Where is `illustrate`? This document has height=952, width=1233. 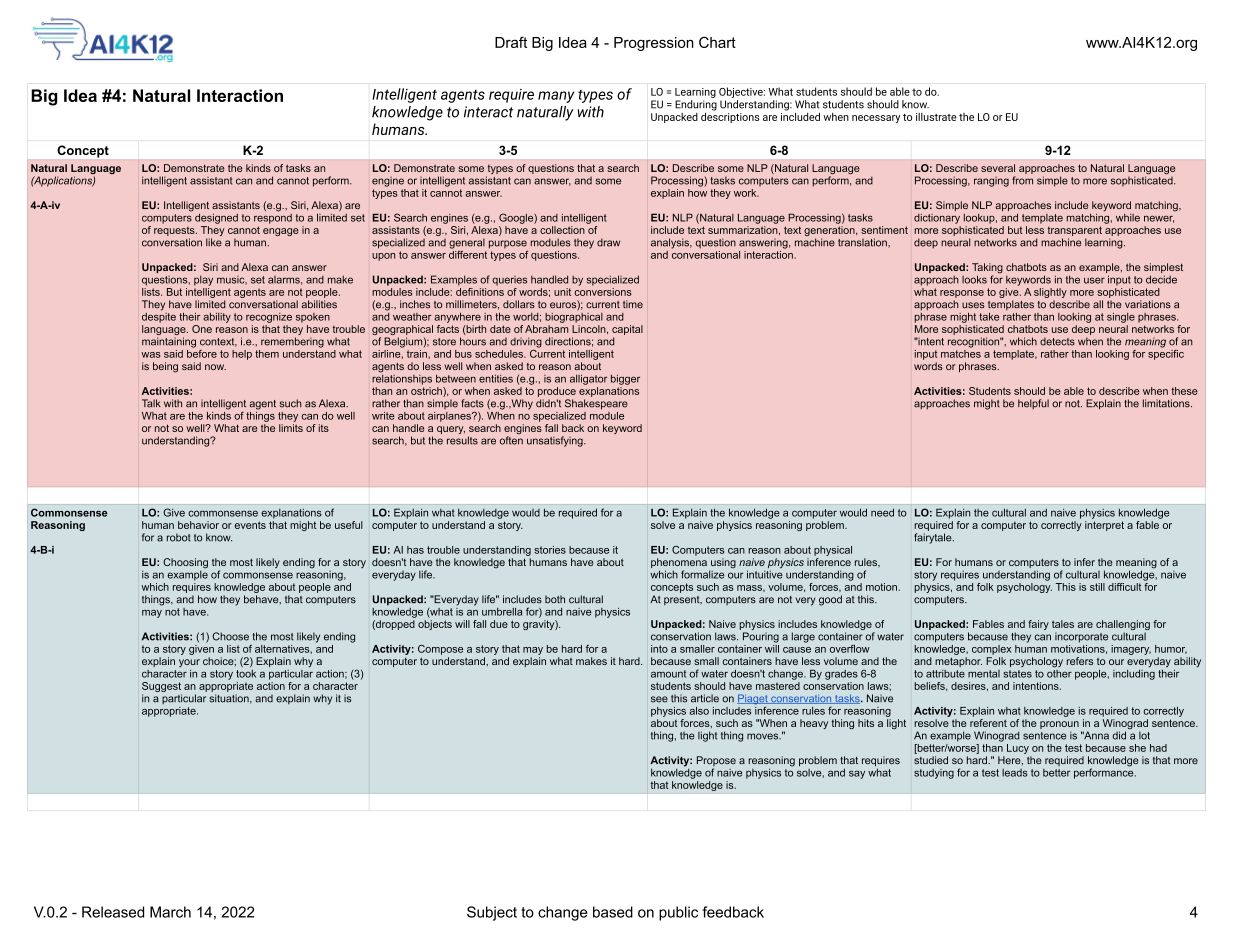
illustrate is located at coordinates (936, 117).
